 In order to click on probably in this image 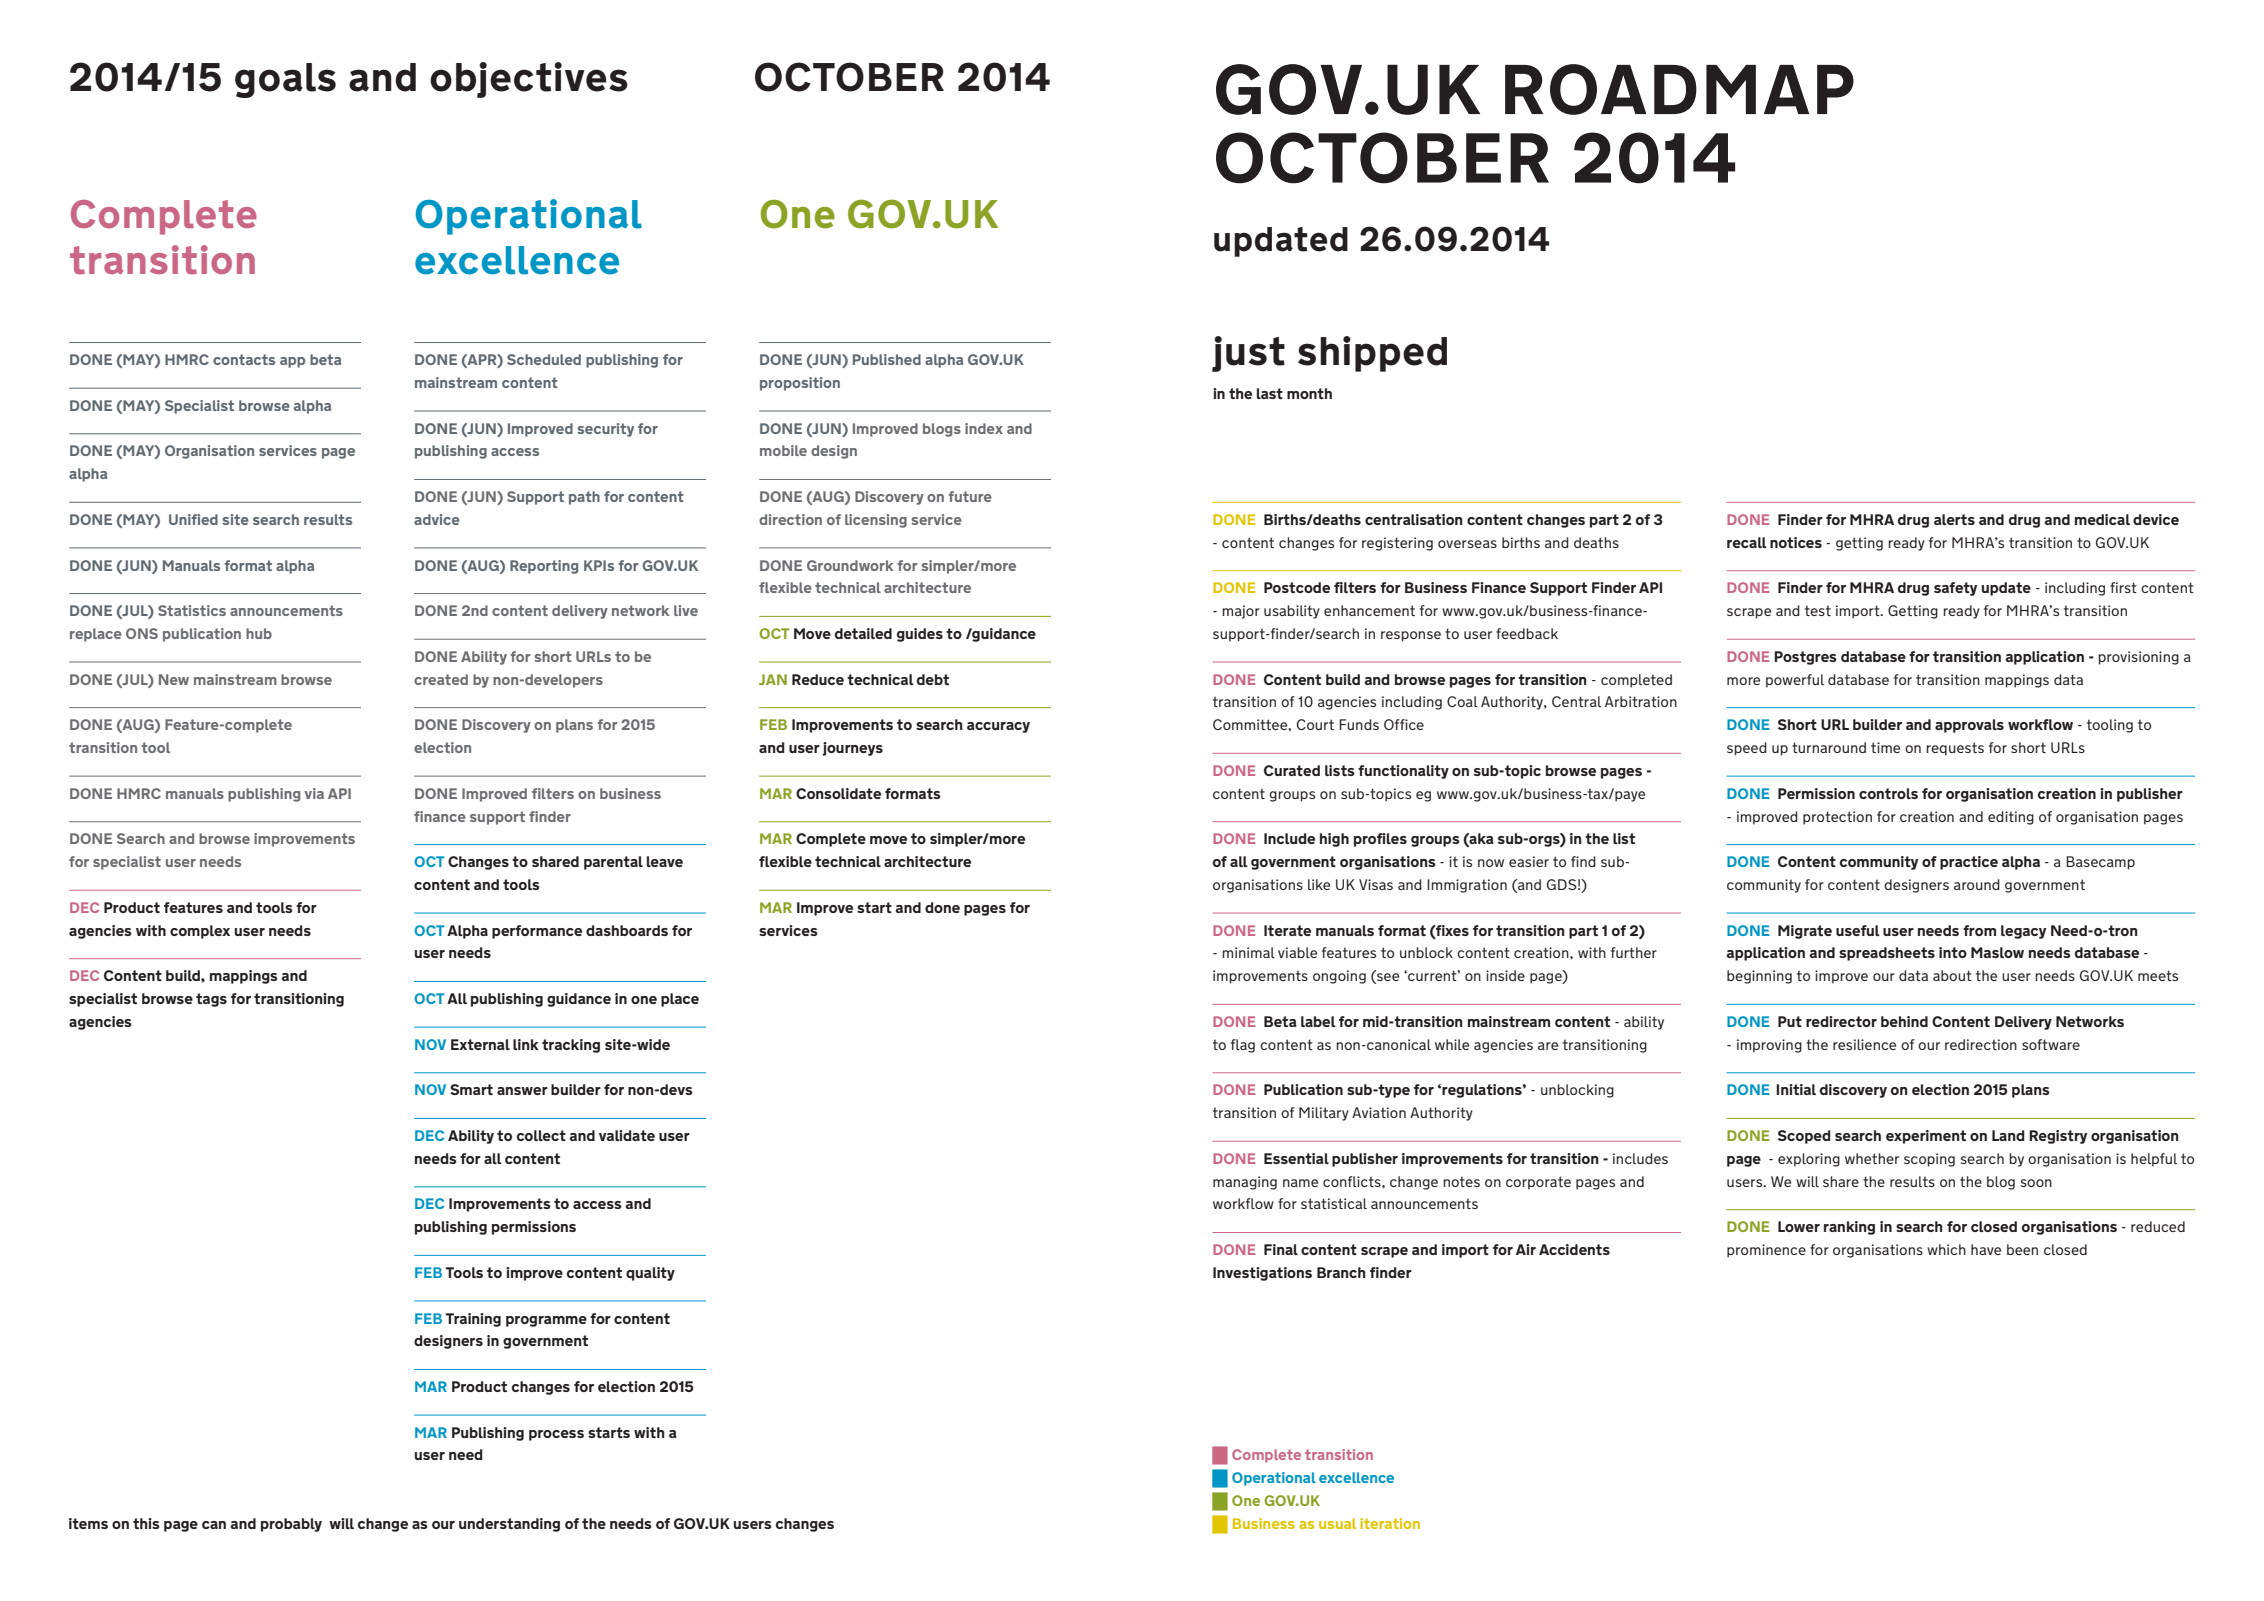, I will do `click(291, 1525)`.
